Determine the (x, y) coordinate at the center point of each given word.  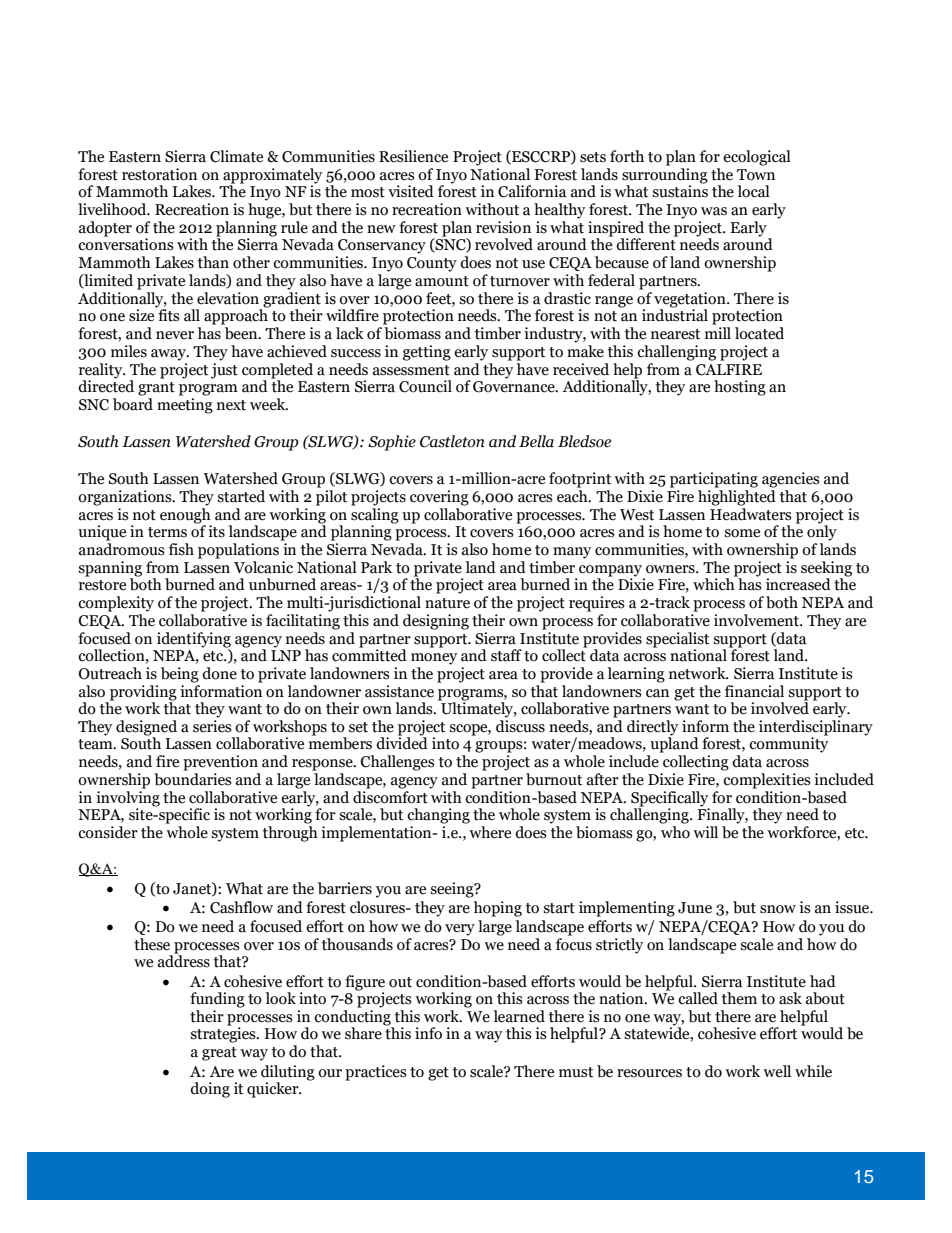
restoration (159, 174)
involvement (758, 620)
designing (436, 622)
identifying (194, 640)
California (532, 191)
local (754, 191)
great (219, 1054)
